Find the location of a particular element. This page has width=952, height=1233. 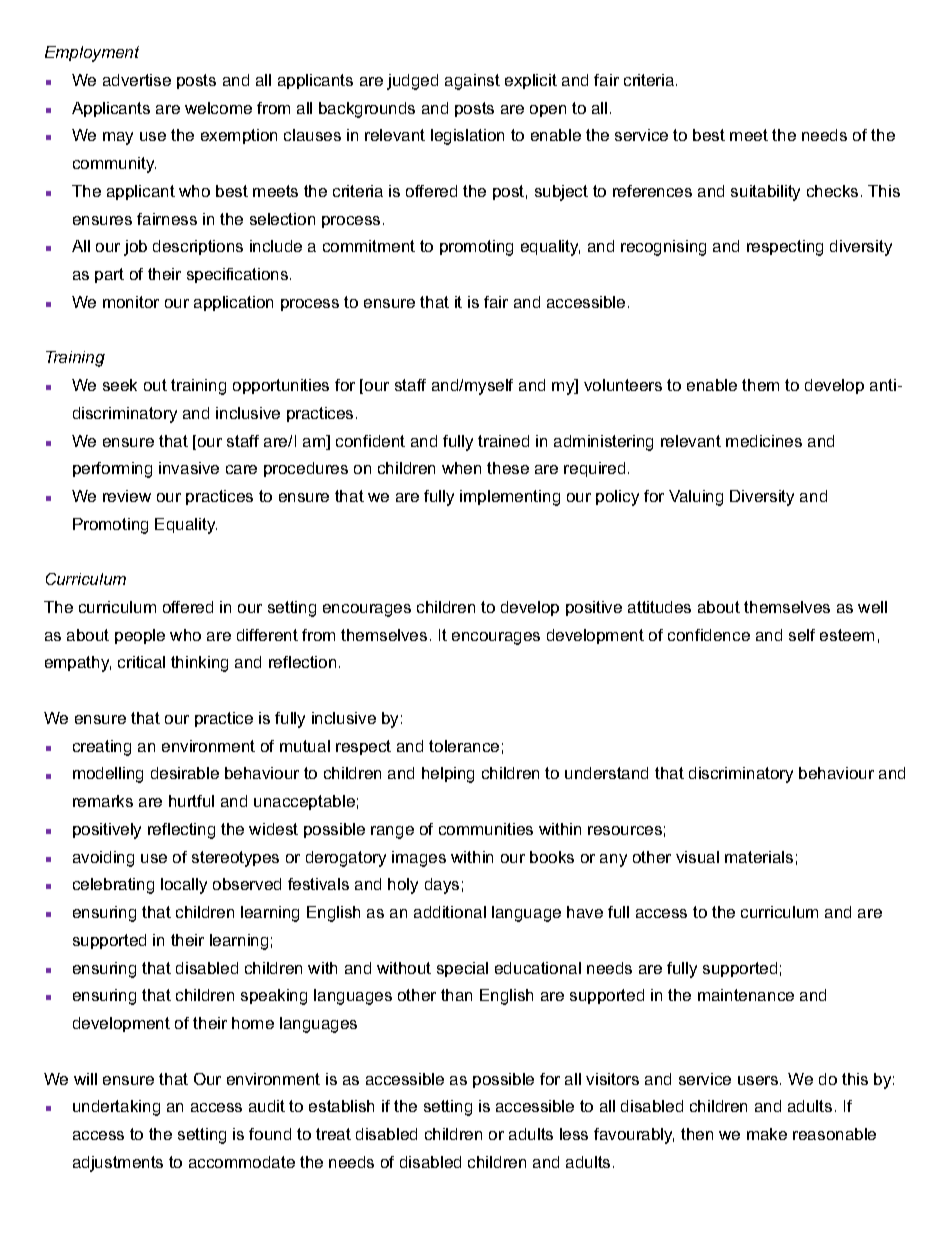

confidence is located at coordinates (709, 635).
